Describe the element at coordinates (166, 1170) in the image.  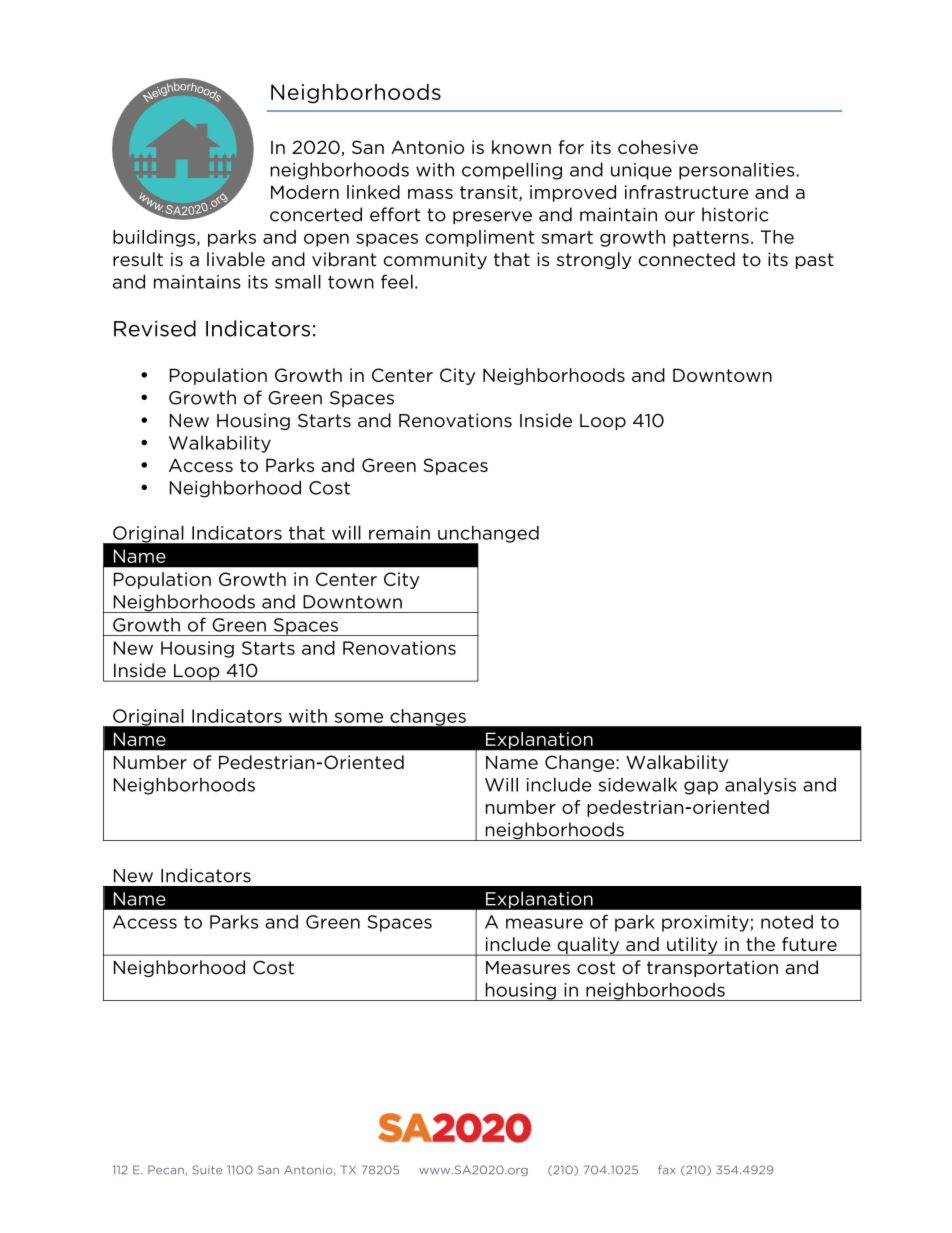
I see `Pecan` at that location.
